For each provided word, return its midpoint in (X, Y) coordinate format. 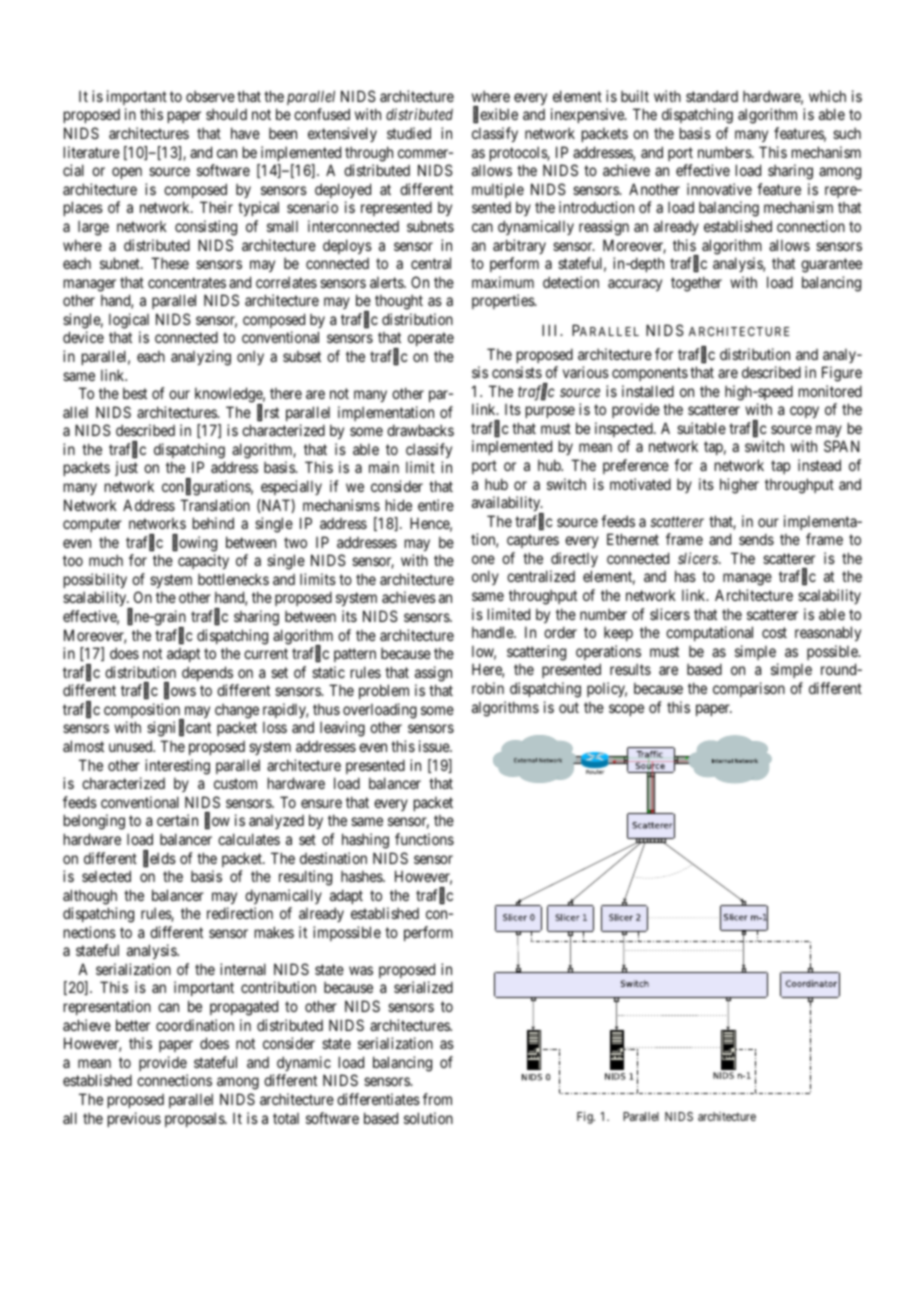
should (226, 114)
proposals (195, 1120)
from (437, 1099)
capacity (203, 561)
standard (712, 96)
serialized (423, 987)
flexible (495, 115)
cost (774, 632)
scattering (536, 653)
